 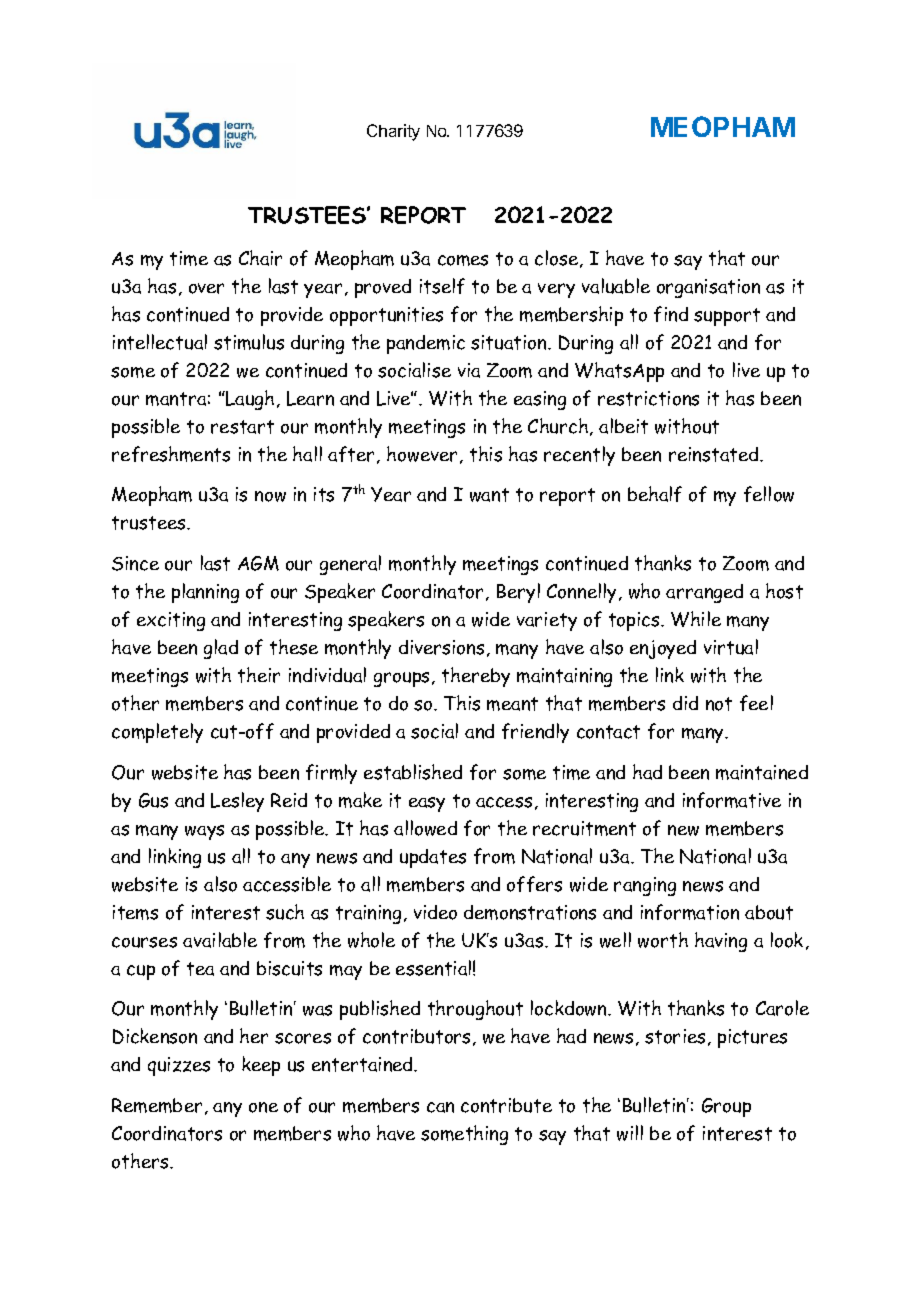 What do you see at coordinates (690, 912) in the document?
I see `information` at bounding box center [690, 912].
